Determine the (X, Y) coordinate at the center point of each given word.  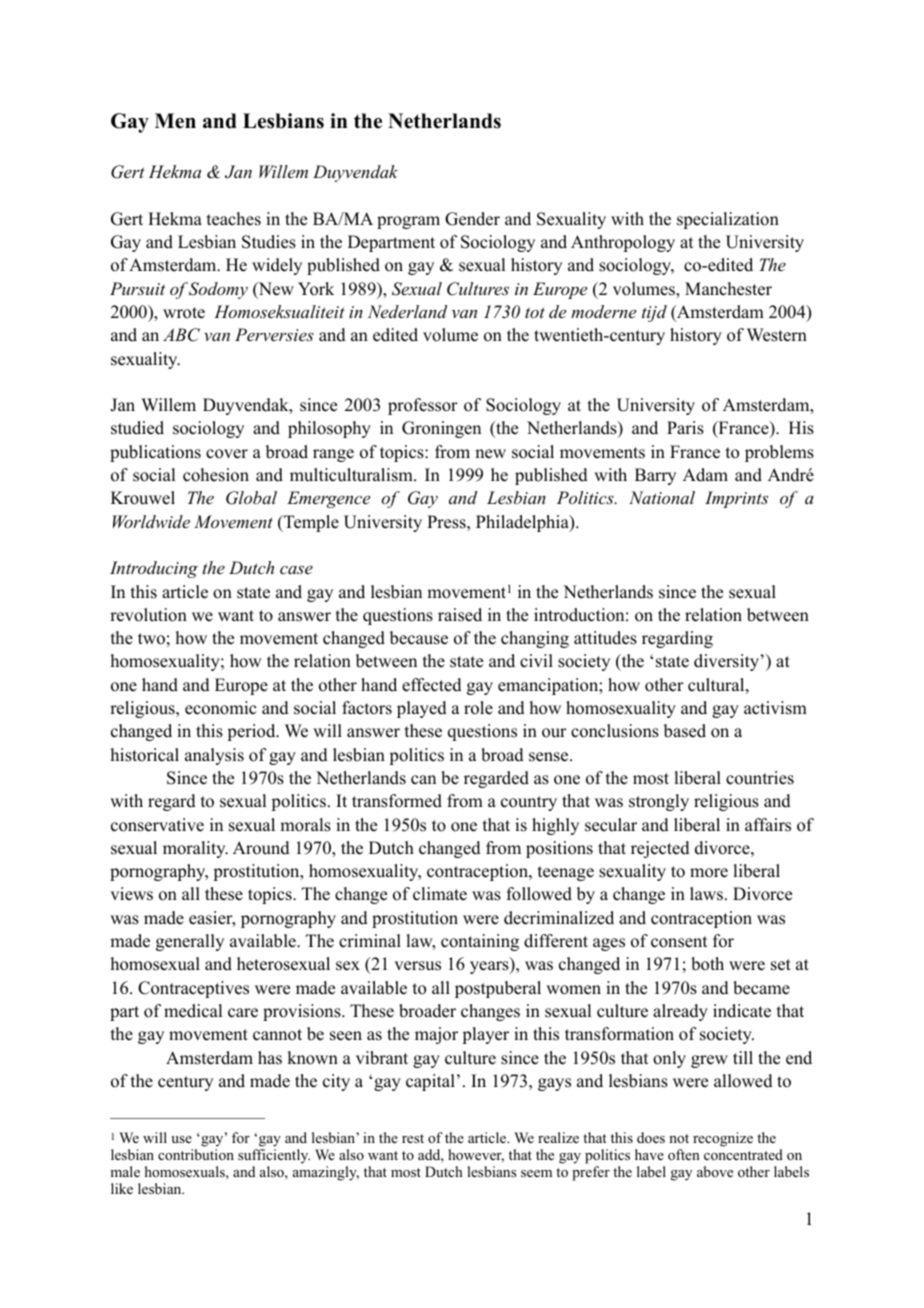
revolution (148, 615)
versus (417, 966)
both (707, 964)
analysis (214, 756)
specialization (728, 220)
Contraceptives (193, 989)
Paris (685, 428)
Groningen (441, 429)
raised (460, 615)
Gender (472, 219)
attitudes (605, 638)
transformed (397, 801)
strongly (659, 802)
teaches (234, 219)
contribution (196, 1154)
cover (227, 454)
